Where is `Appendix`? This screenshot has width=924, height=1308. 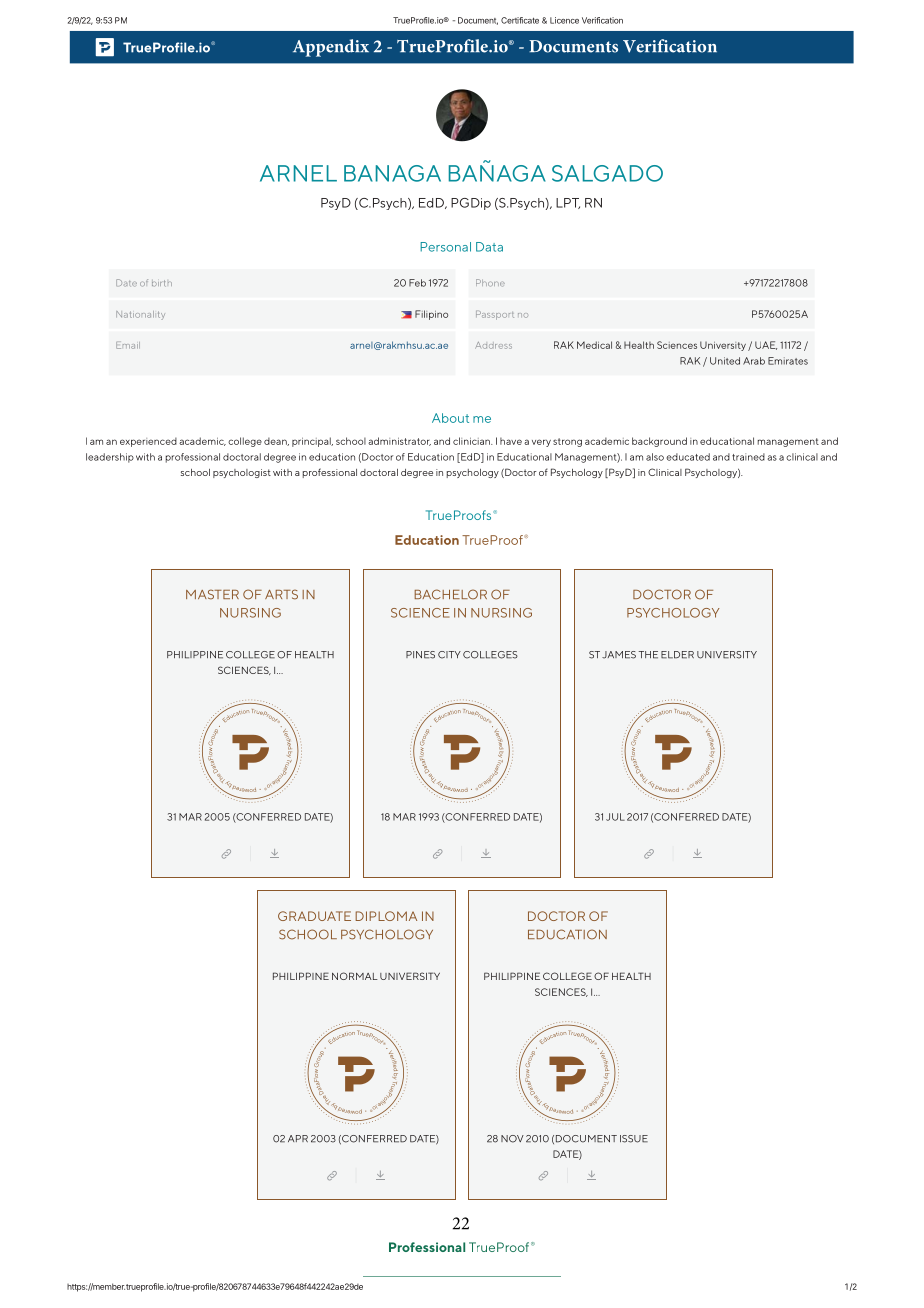
Appendix is located at coordinates (331, 48).
